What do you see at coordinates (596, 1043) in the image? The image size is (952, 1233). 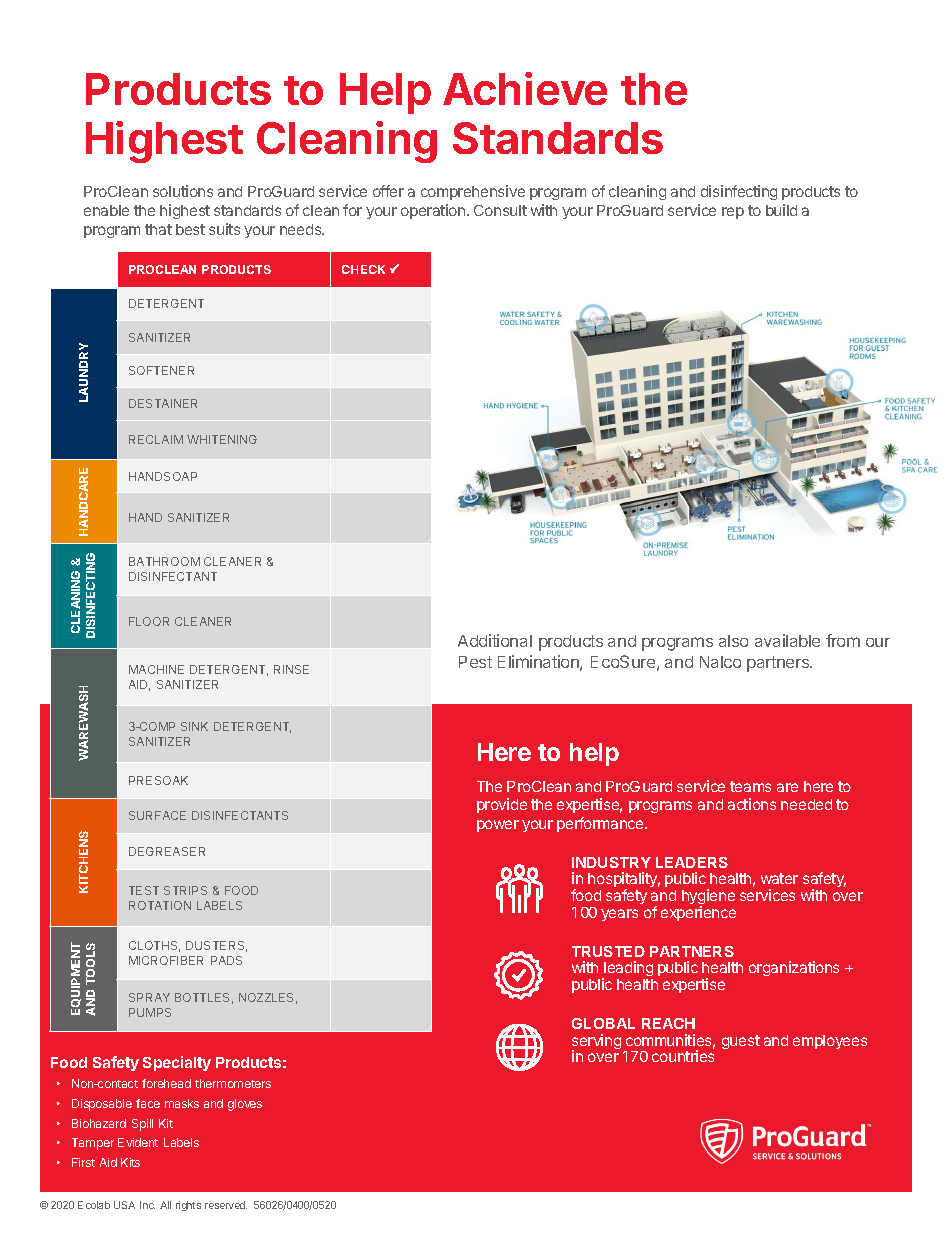 I see `serving` at bounding box center [596, 1043].
